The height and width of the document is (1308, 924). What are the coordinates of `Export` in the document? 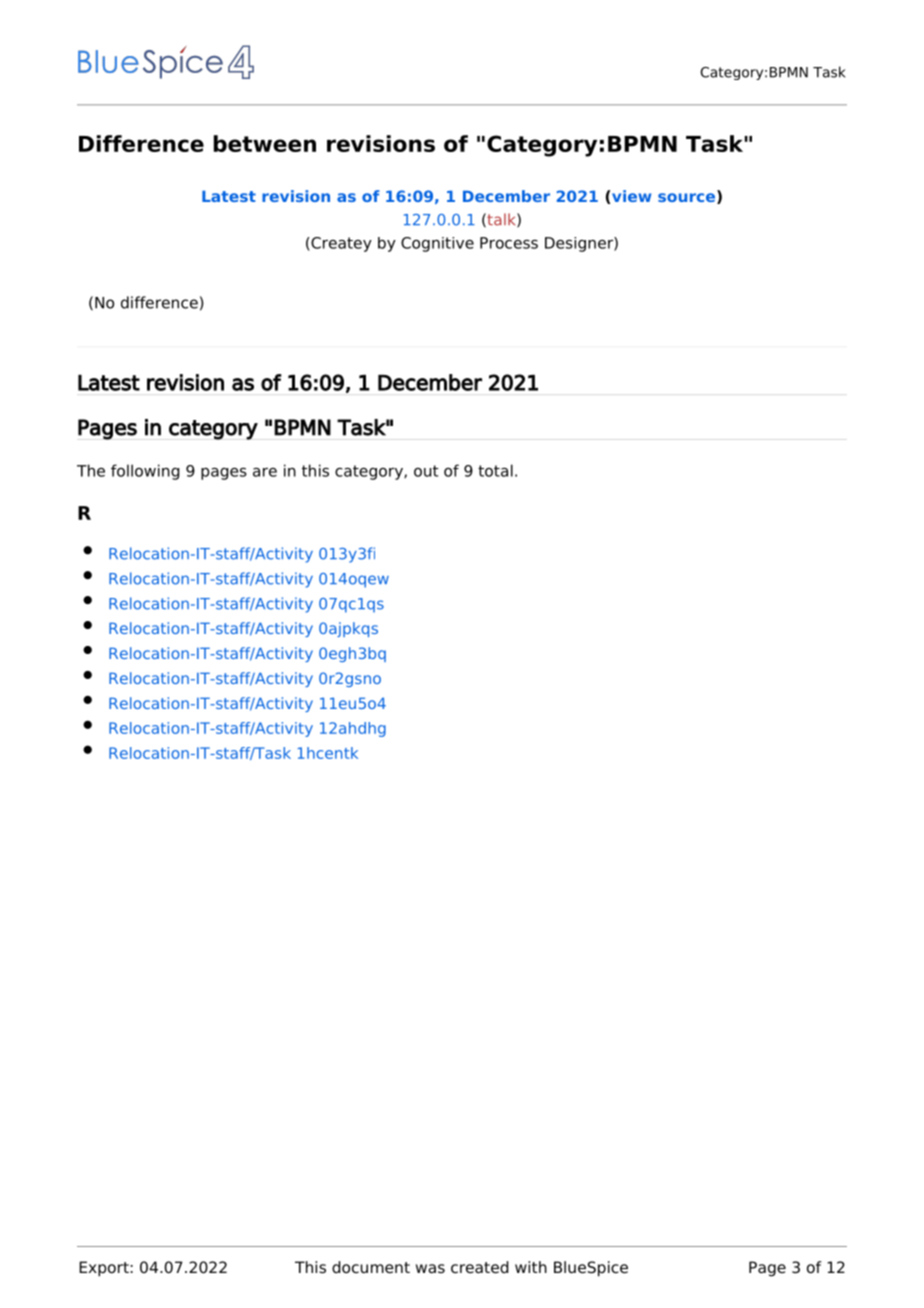 It's located at (104, 1269).
